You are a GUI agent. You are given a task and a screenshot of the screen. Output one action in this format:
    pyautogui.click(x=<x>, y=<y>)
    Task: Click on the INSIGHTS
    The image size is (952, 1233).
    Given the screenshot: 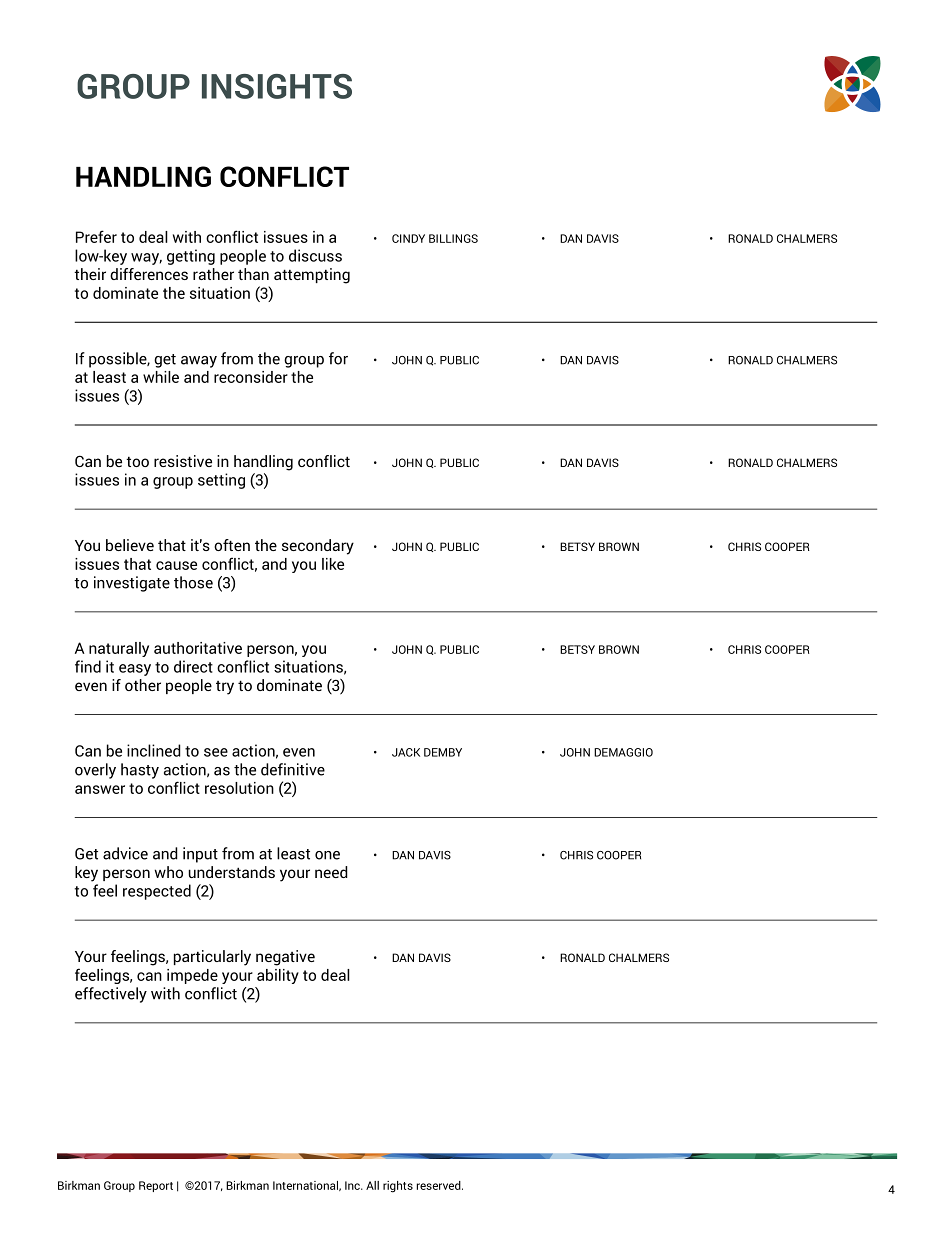 What is the action you would take?
    pyautogui.click(x=277, y=86)
